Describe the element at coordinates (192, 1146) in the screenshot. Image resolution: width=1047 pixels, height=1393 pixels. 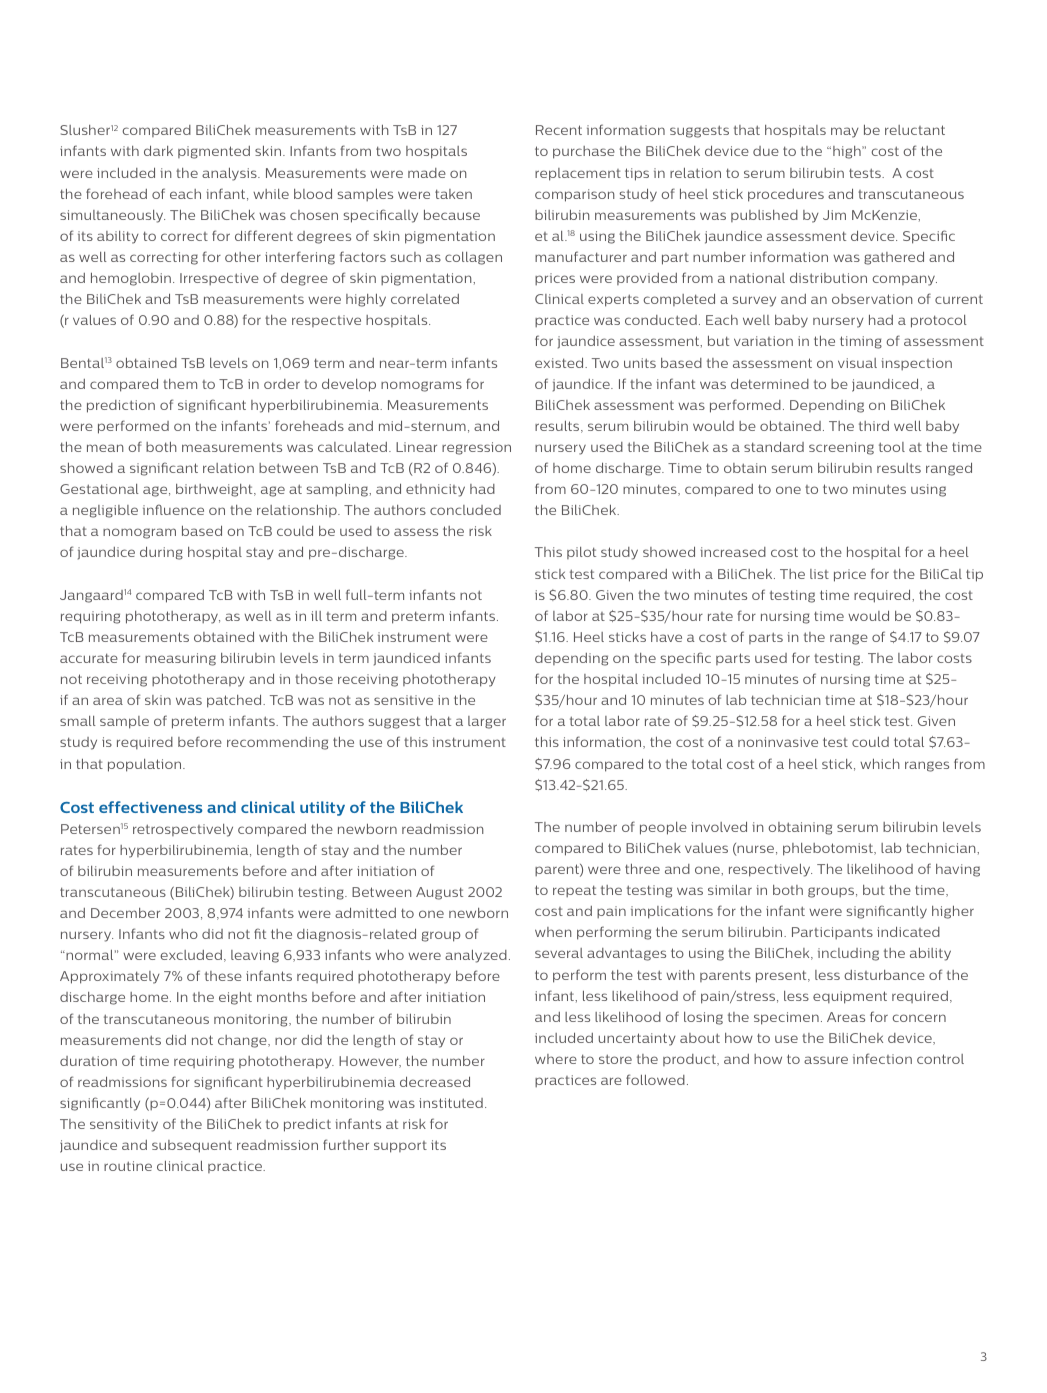
I see `subsequent` at that location.
